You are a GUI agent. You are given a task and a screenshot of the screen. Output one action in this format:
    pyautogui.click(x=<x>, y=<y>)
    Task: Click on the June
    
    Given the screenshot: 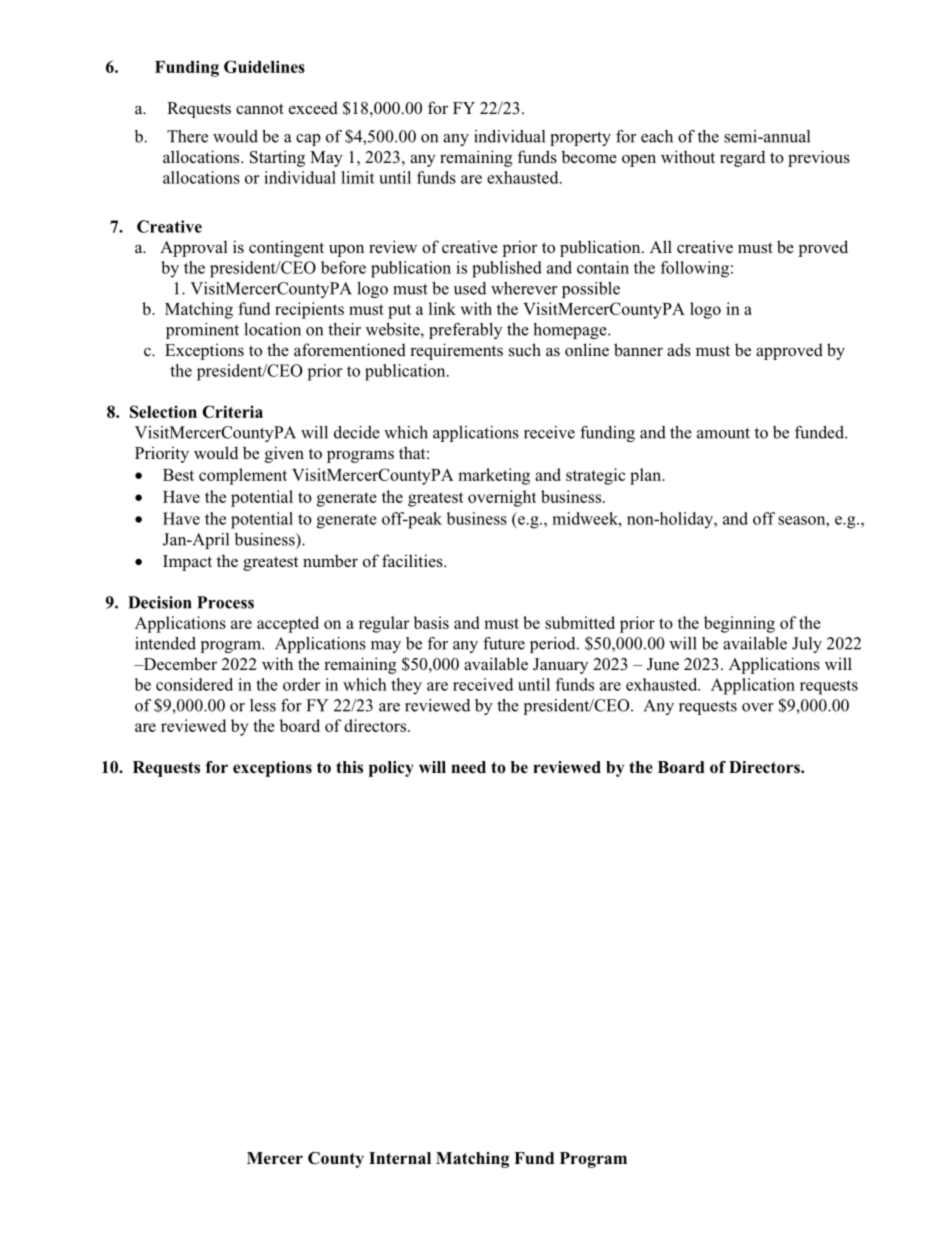 What is the action you would take?
    pyautogui.click(x=663, y=664)
